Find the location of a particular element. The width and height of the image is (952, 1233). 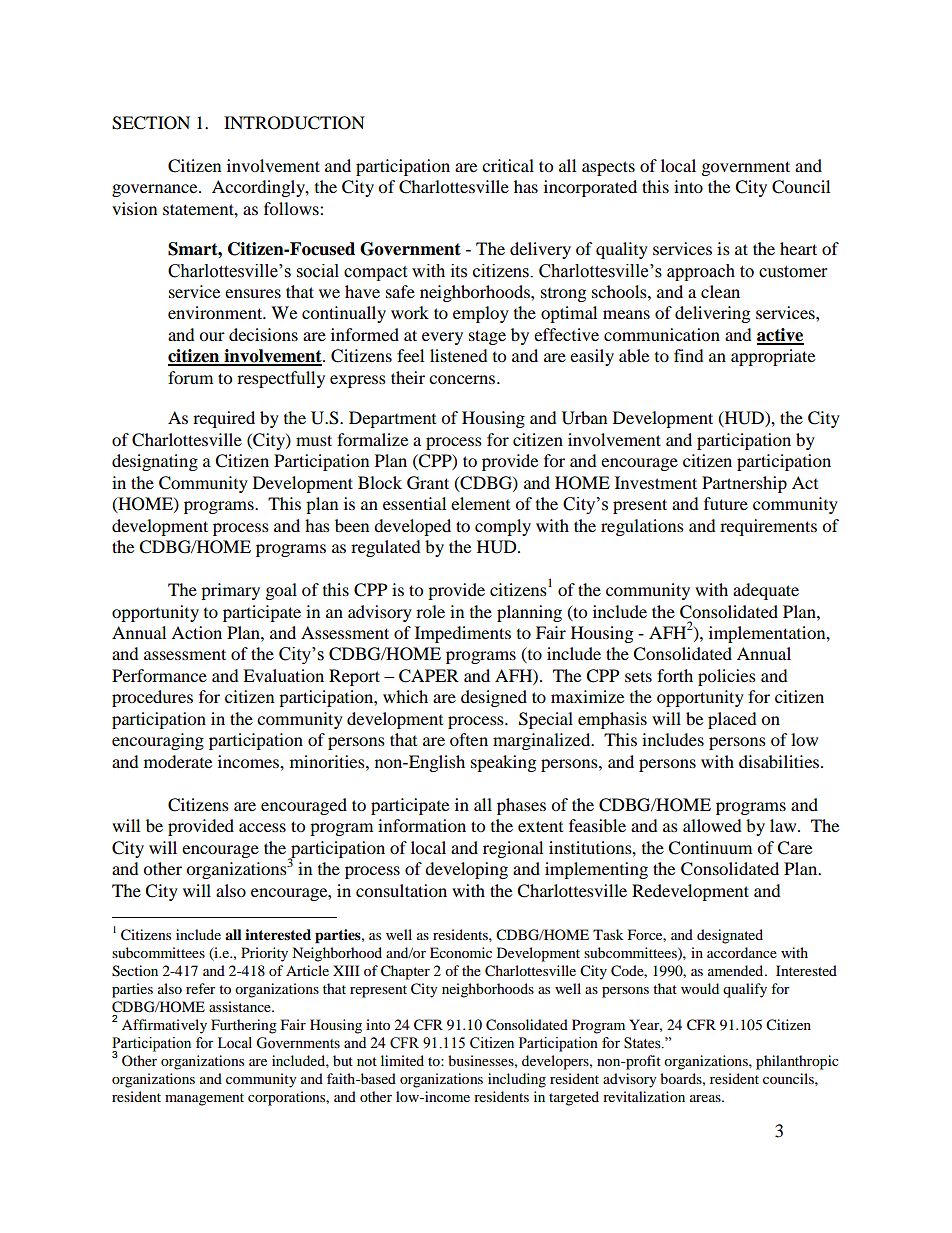

including is located at coordinates (517, 1080).
